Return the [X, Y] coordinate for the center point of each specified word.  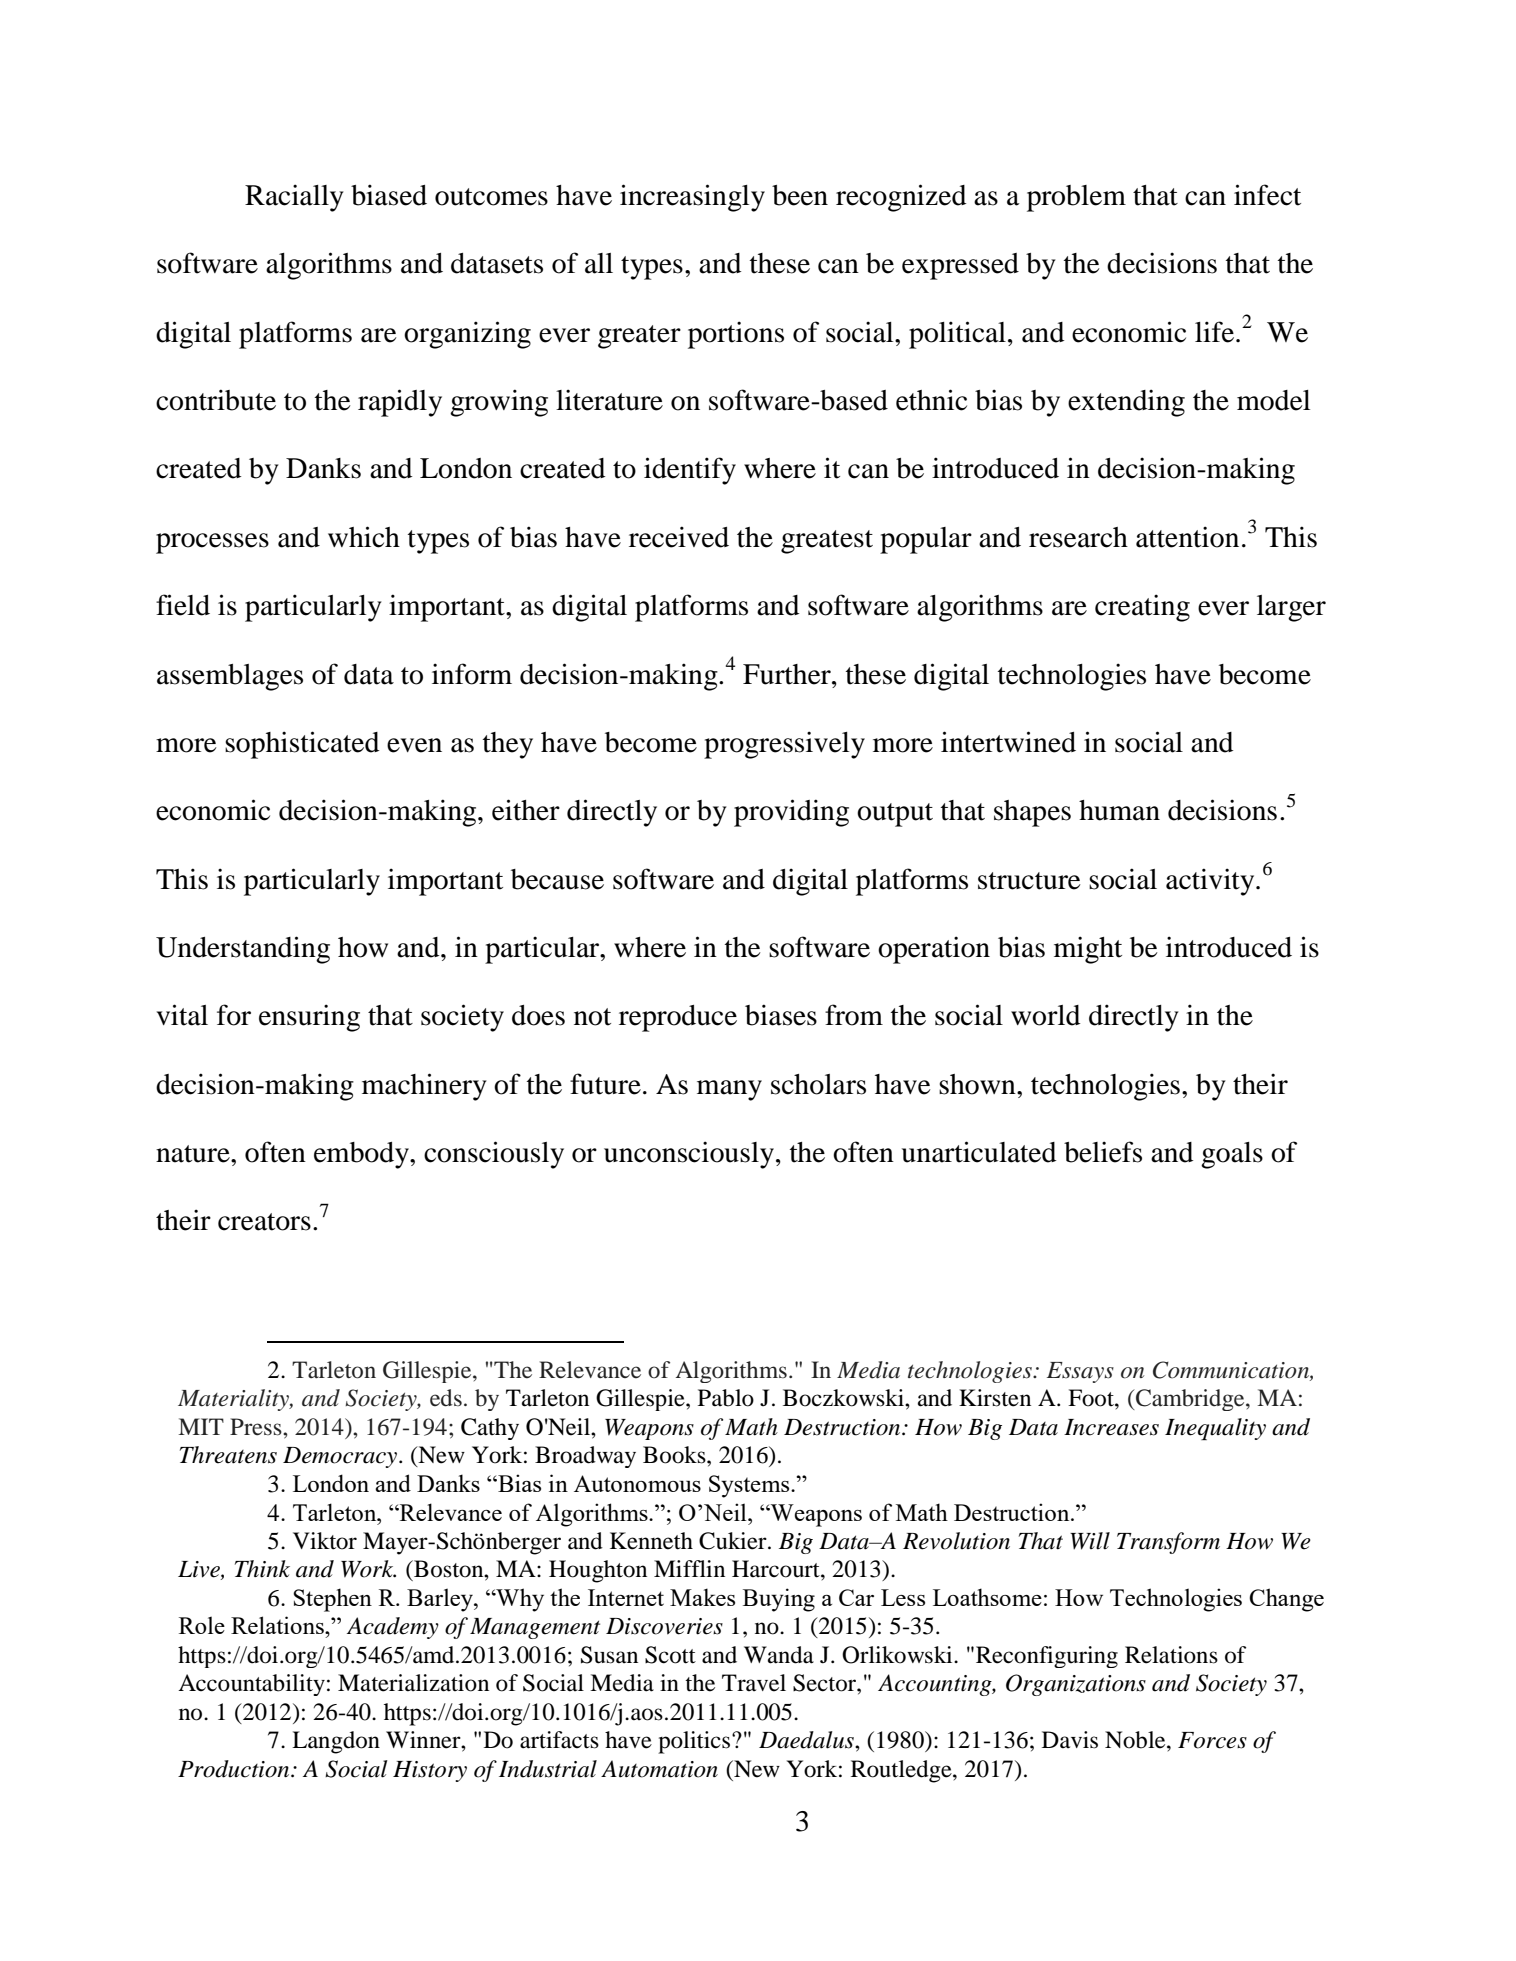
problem [1076, 198]
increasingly [692, 198]
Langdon [336, 1742]
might [1088, 950]
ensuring [309, 1018]
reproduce [678, 1018]
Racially [294, 198]
